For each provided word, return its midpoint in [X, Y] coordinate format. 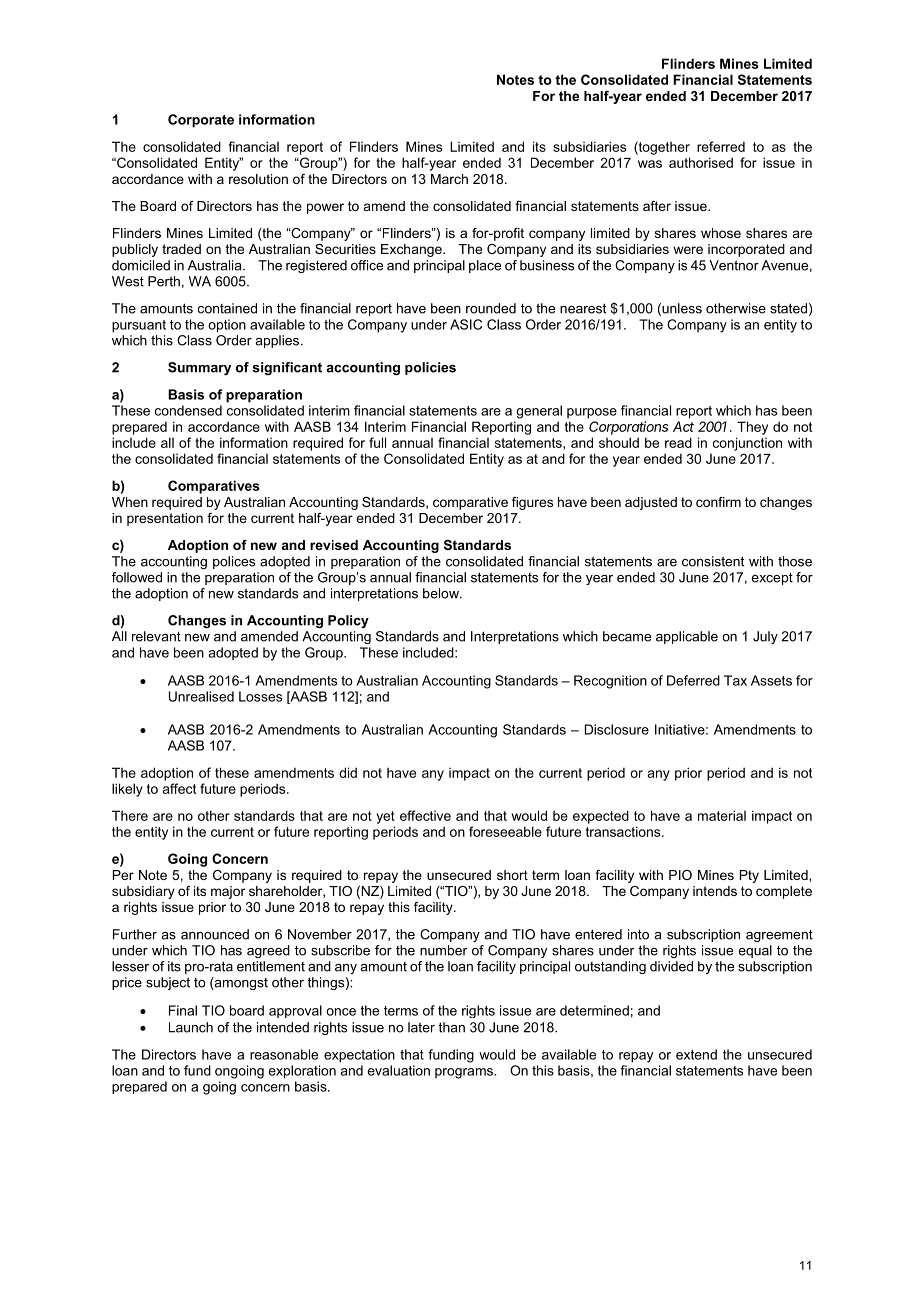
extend [696, 1054]
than [451, 1027]
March [449, 179]
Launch [191, 1027]
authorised [701, 162]
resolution [258, 179]
